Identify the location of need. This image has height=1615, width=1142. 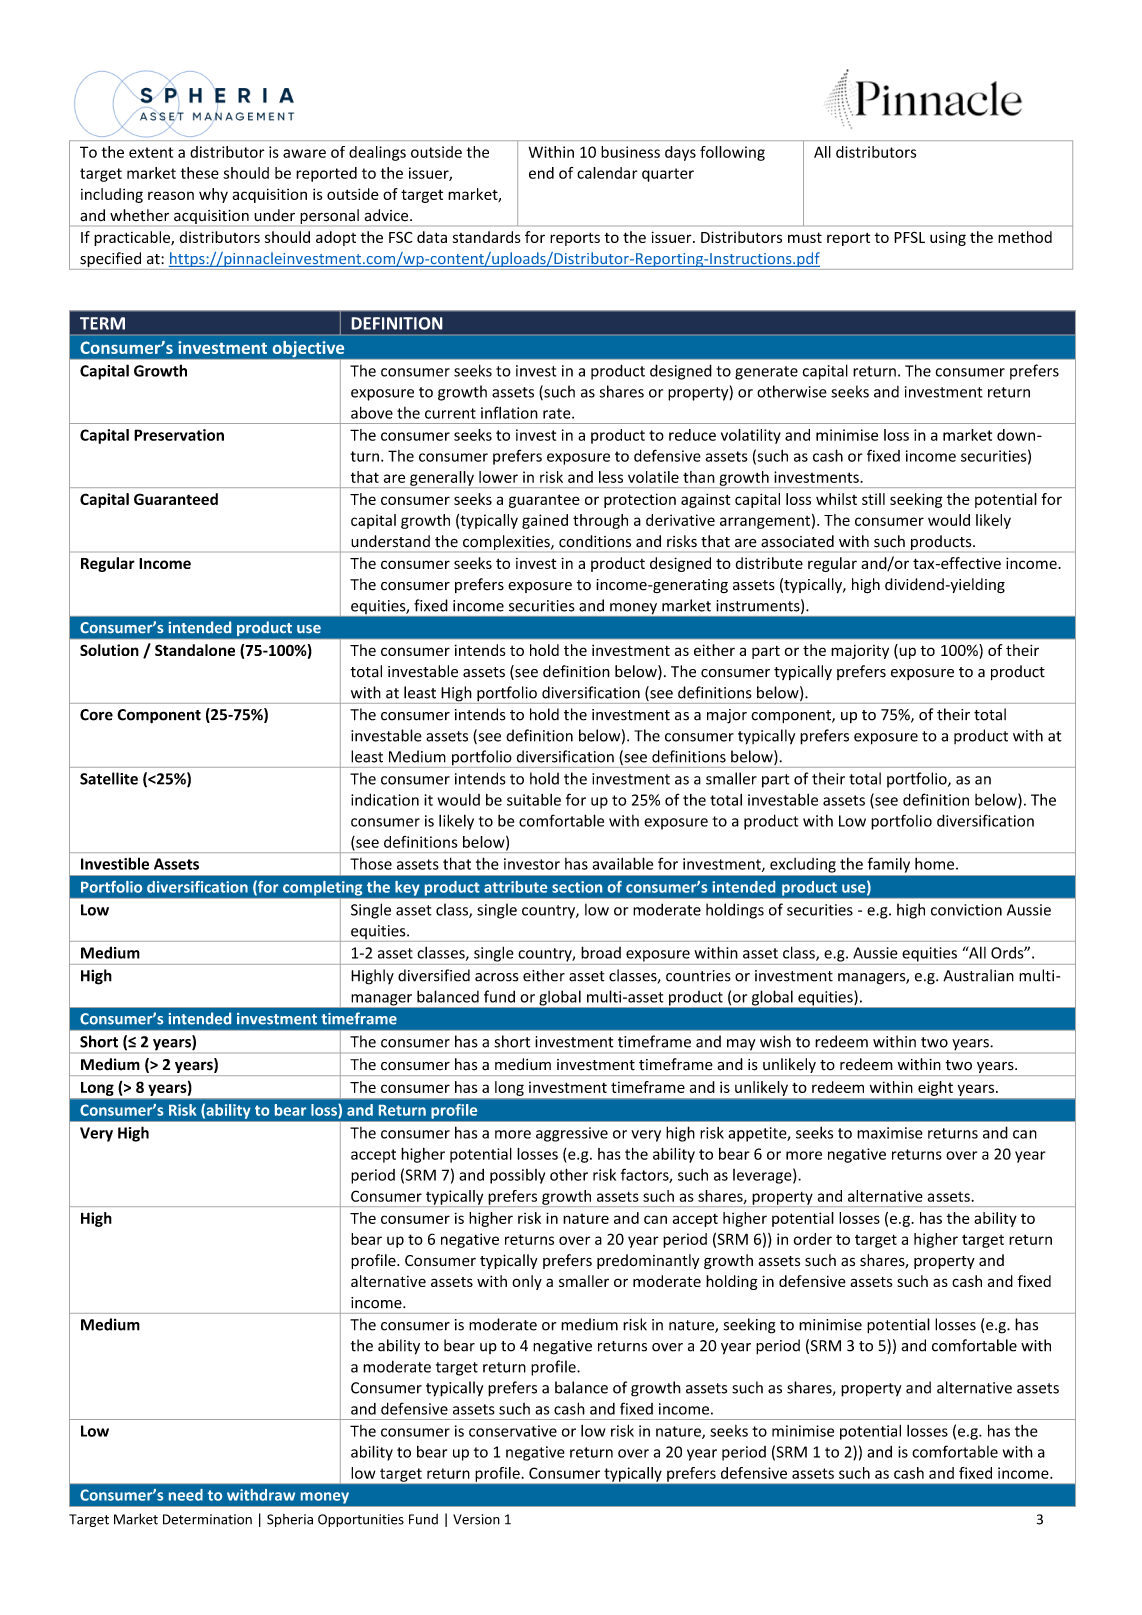
(186, 1495).
